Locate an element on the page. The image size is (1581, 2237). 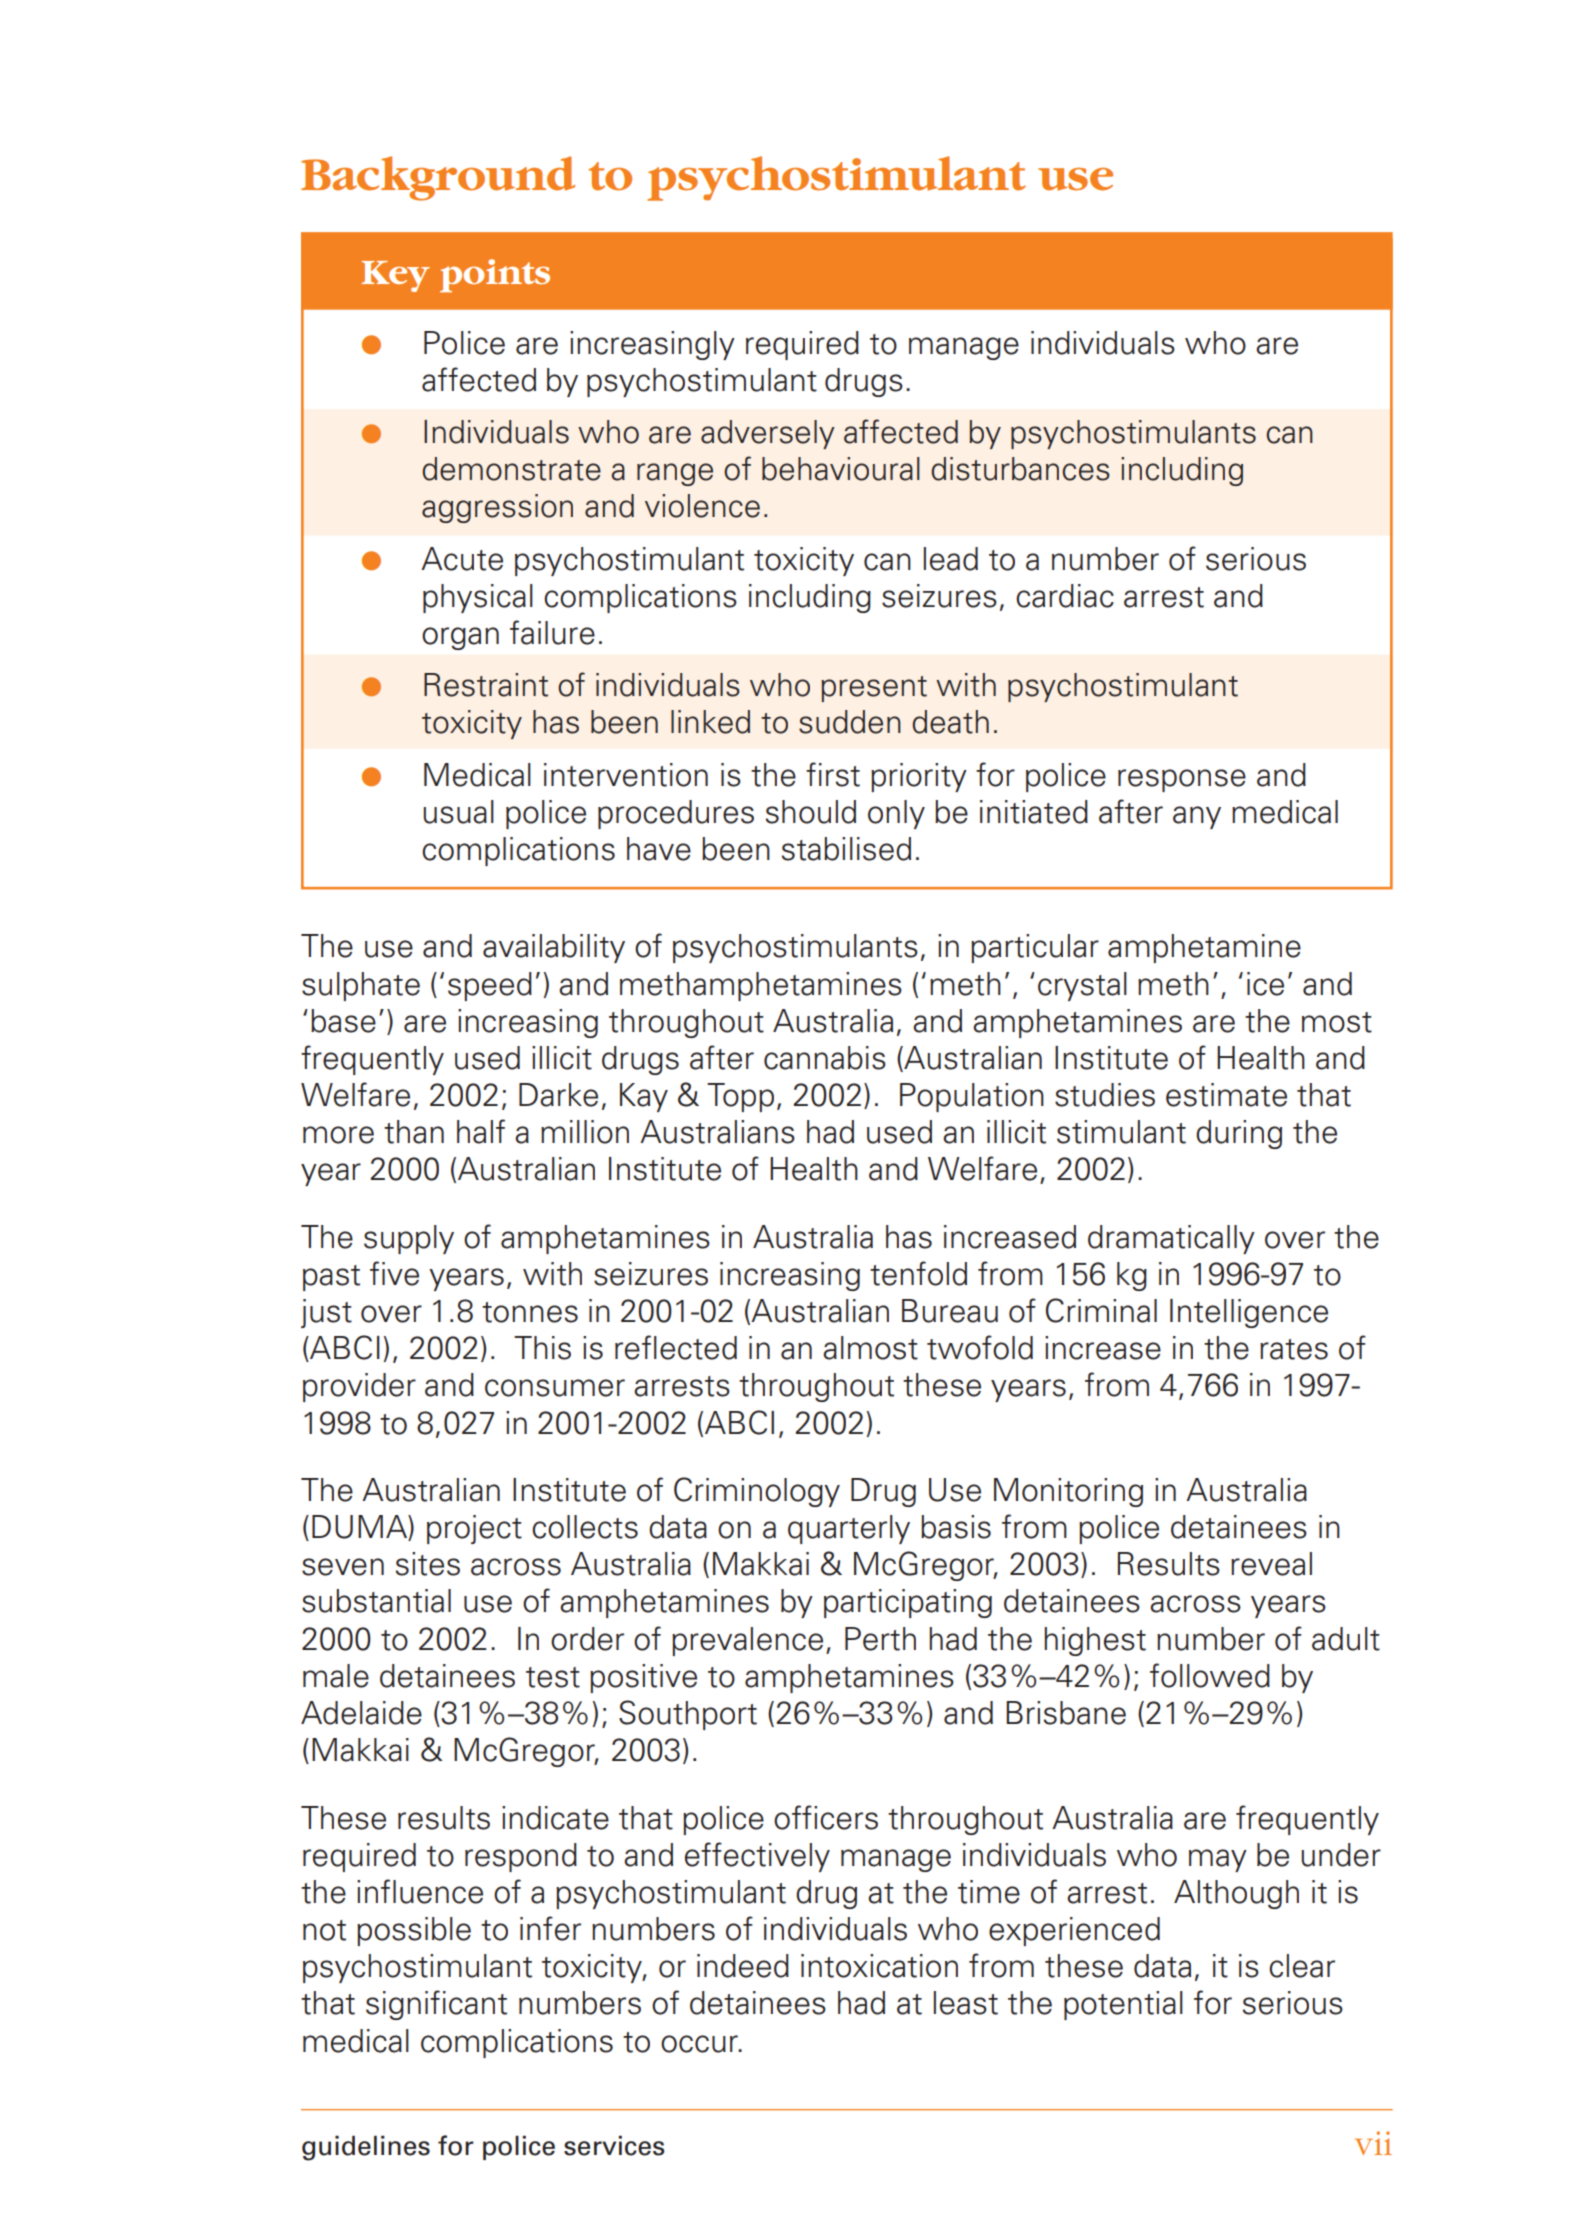
cannabis is located at coordinates (825, 1058).
